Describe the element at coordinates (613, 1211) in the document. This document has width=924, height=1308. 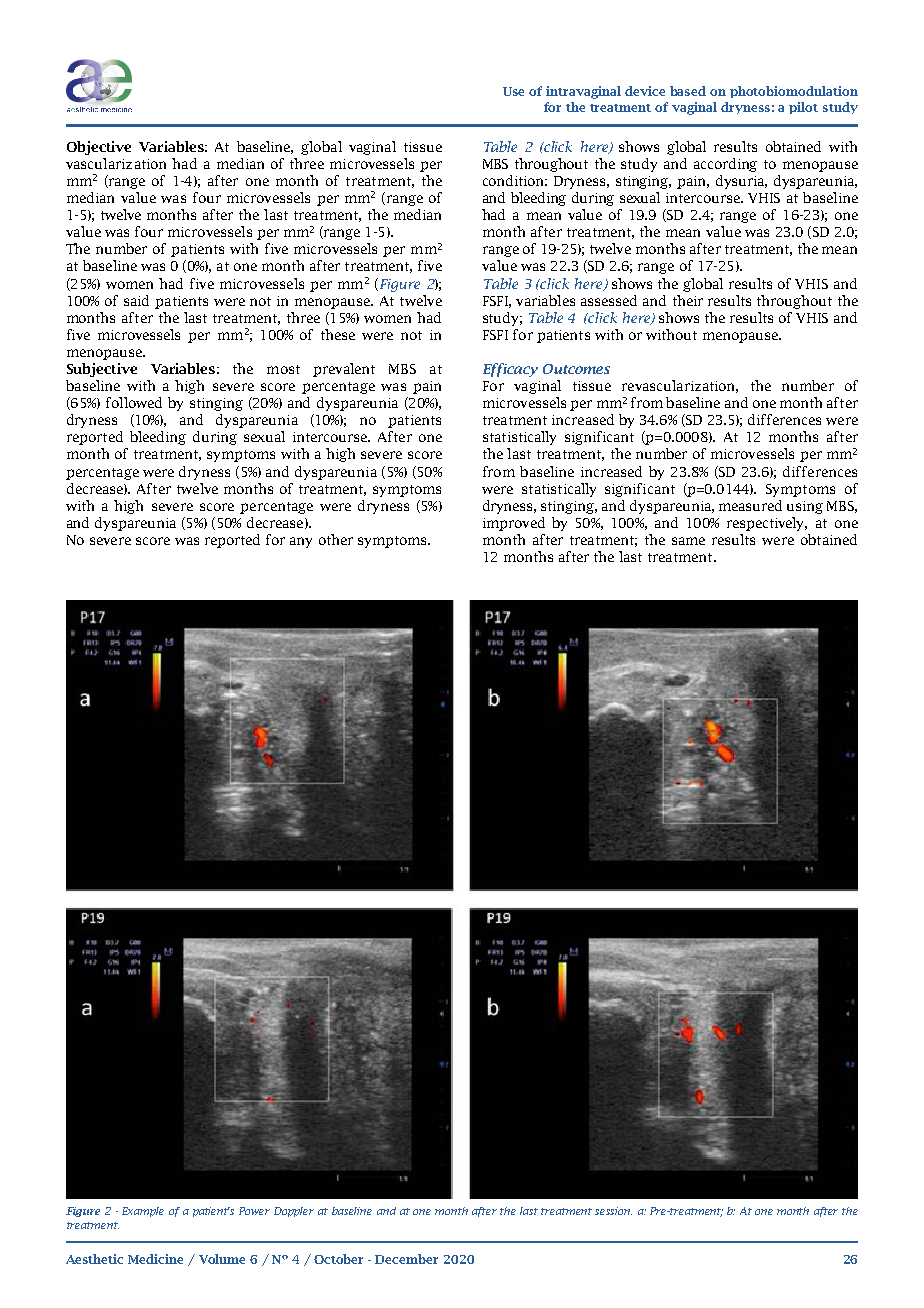
I see `session` at that location.
